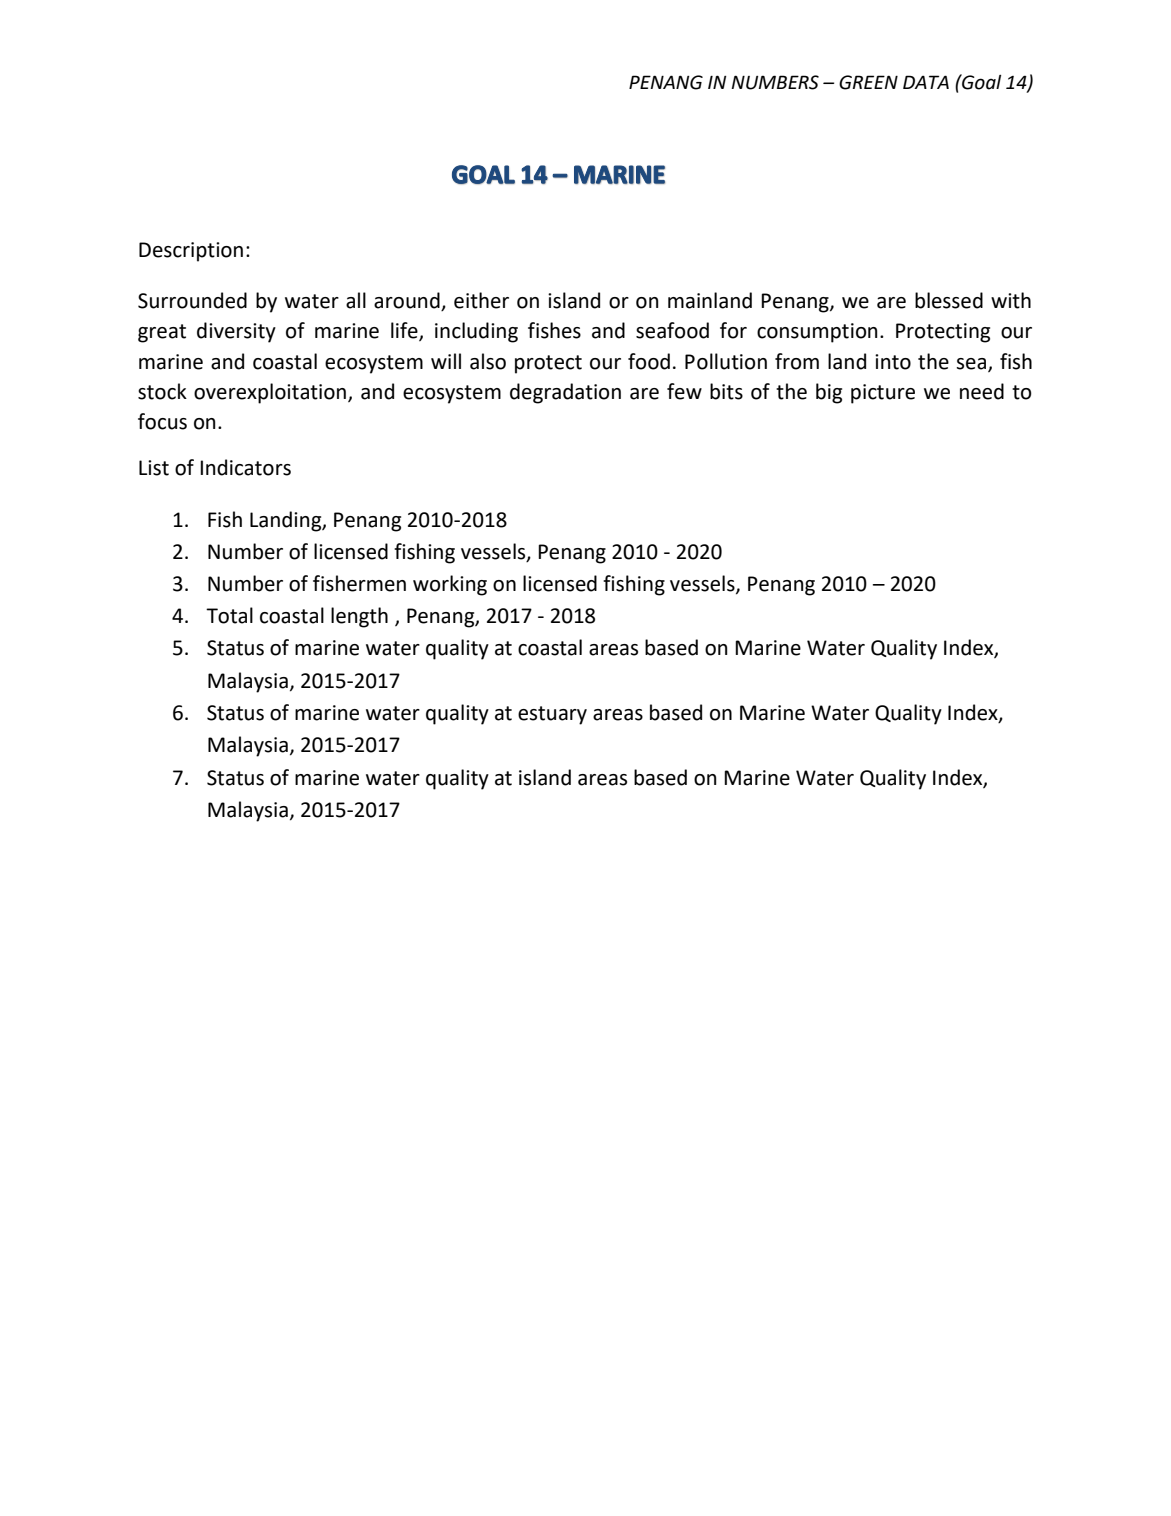 The width and height of the image is (1171, 1516). I want to click on blessed, so click(949, 300).
